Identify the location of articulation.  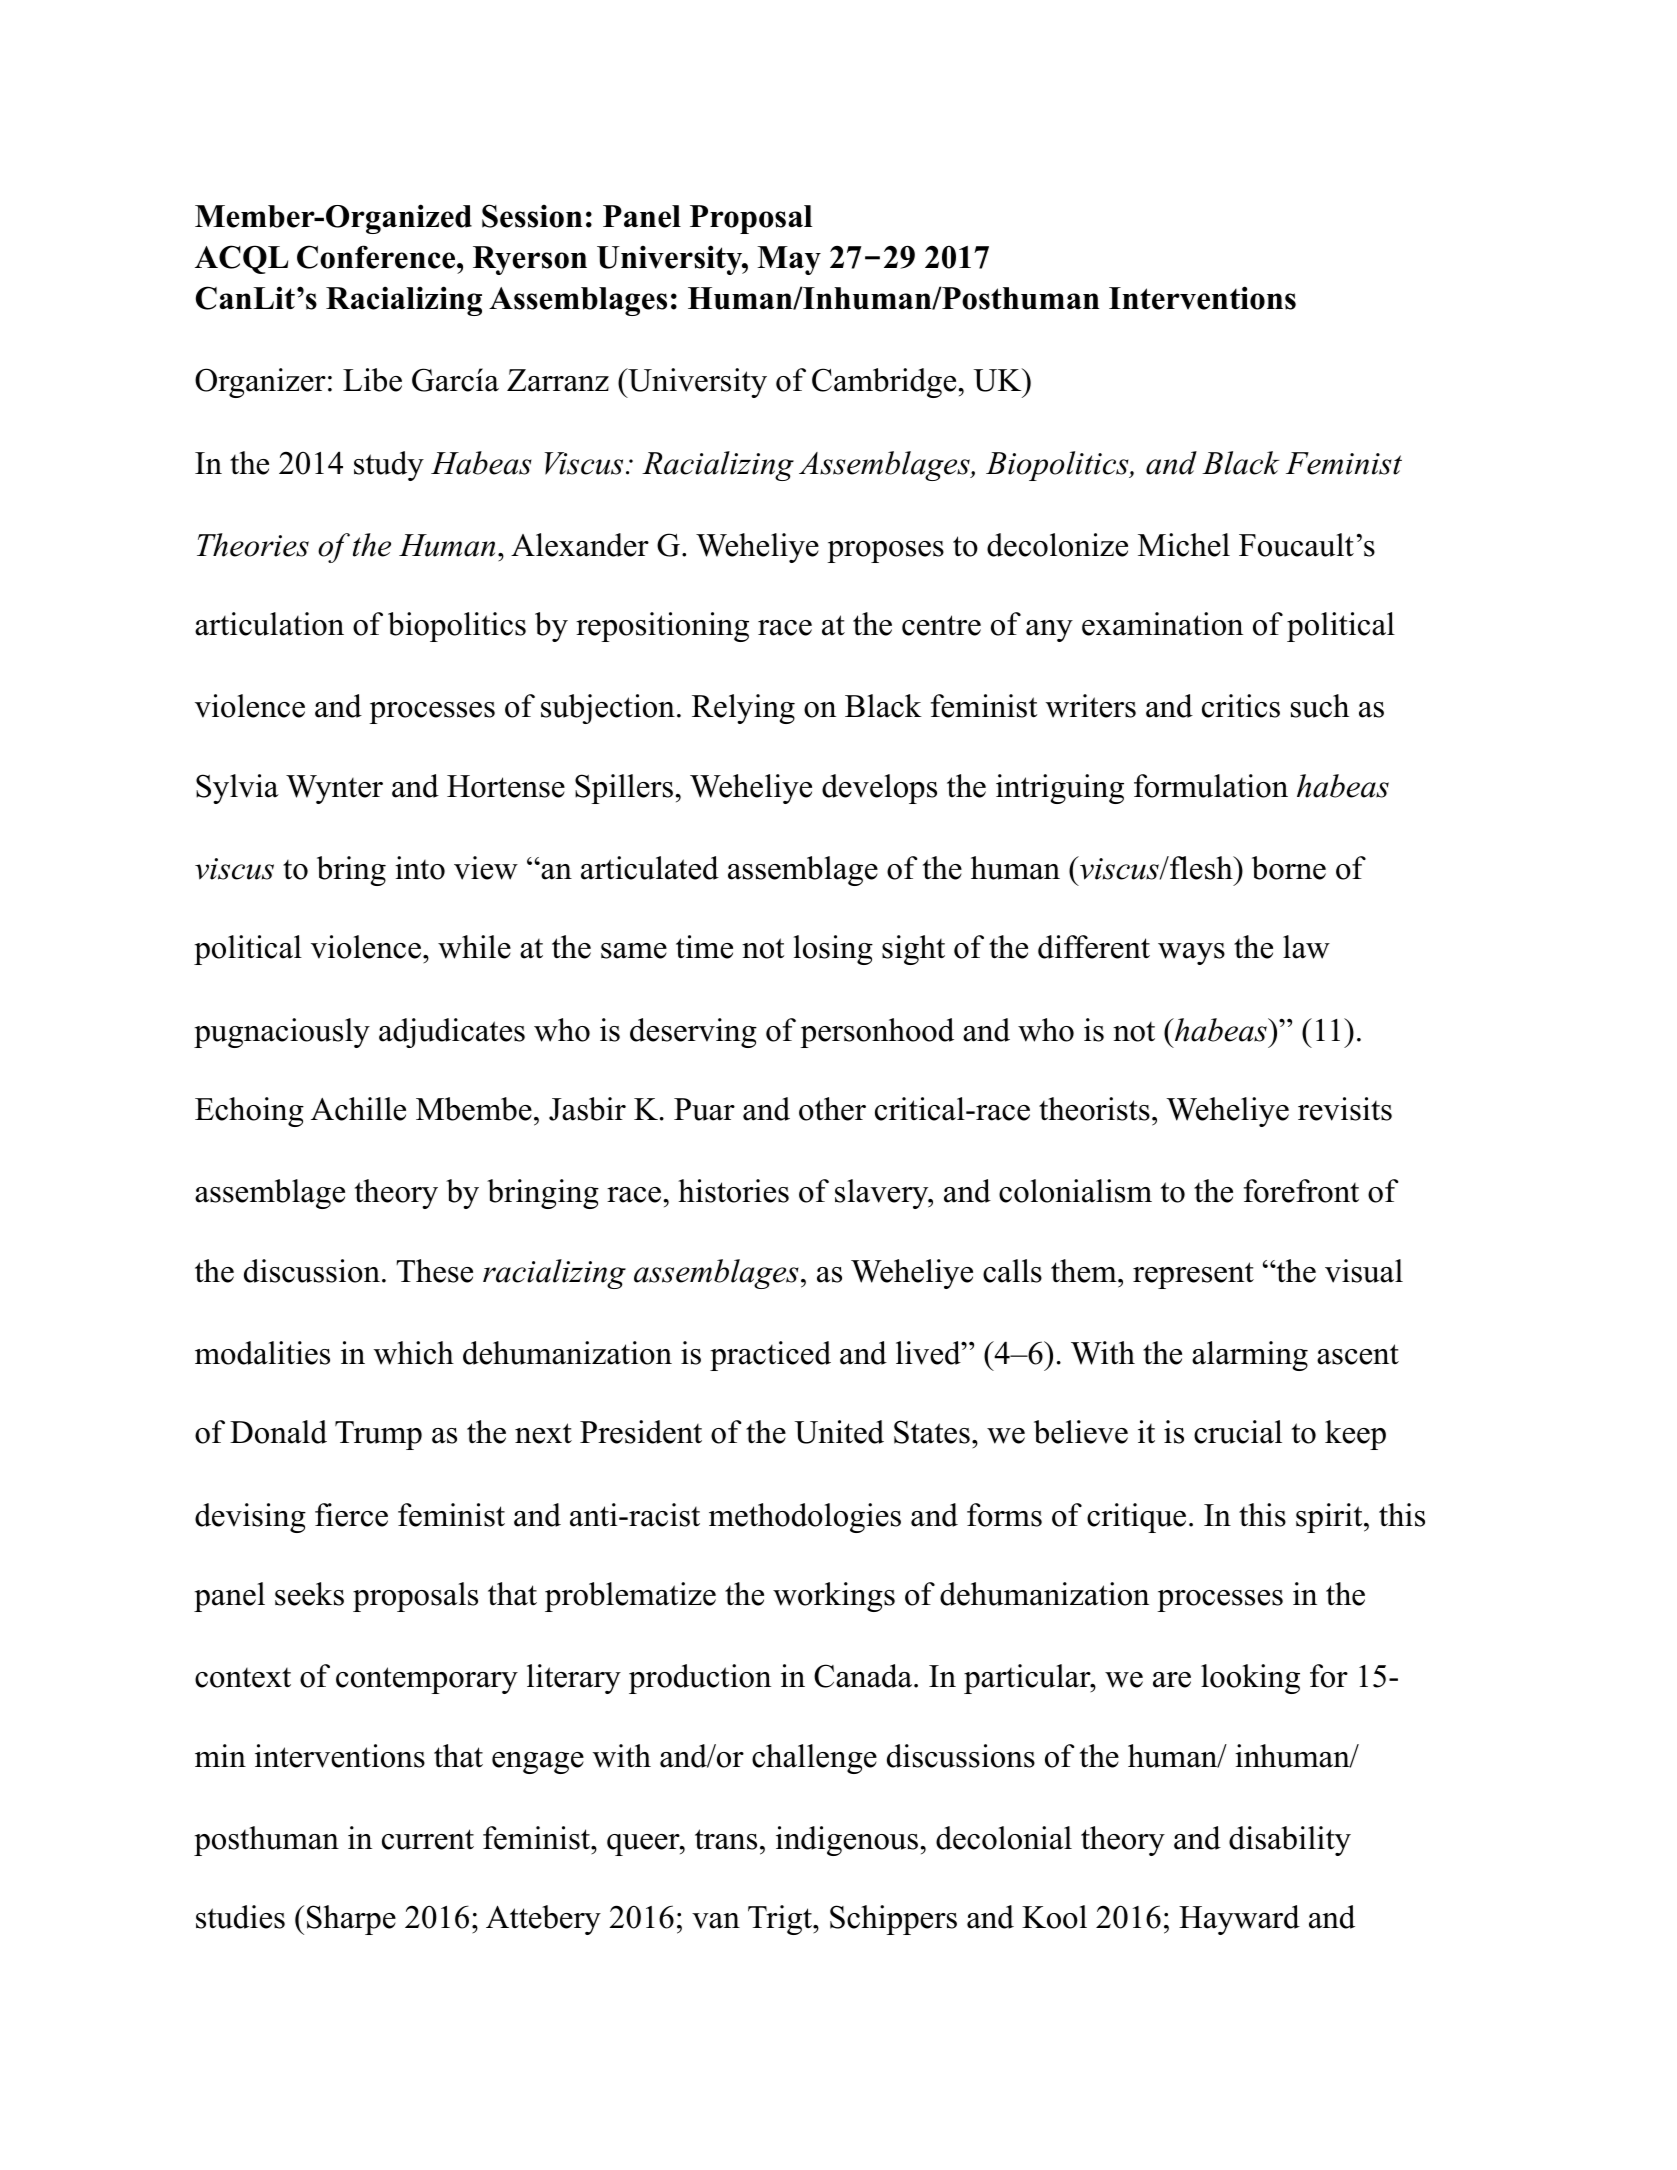
(269, 624).
